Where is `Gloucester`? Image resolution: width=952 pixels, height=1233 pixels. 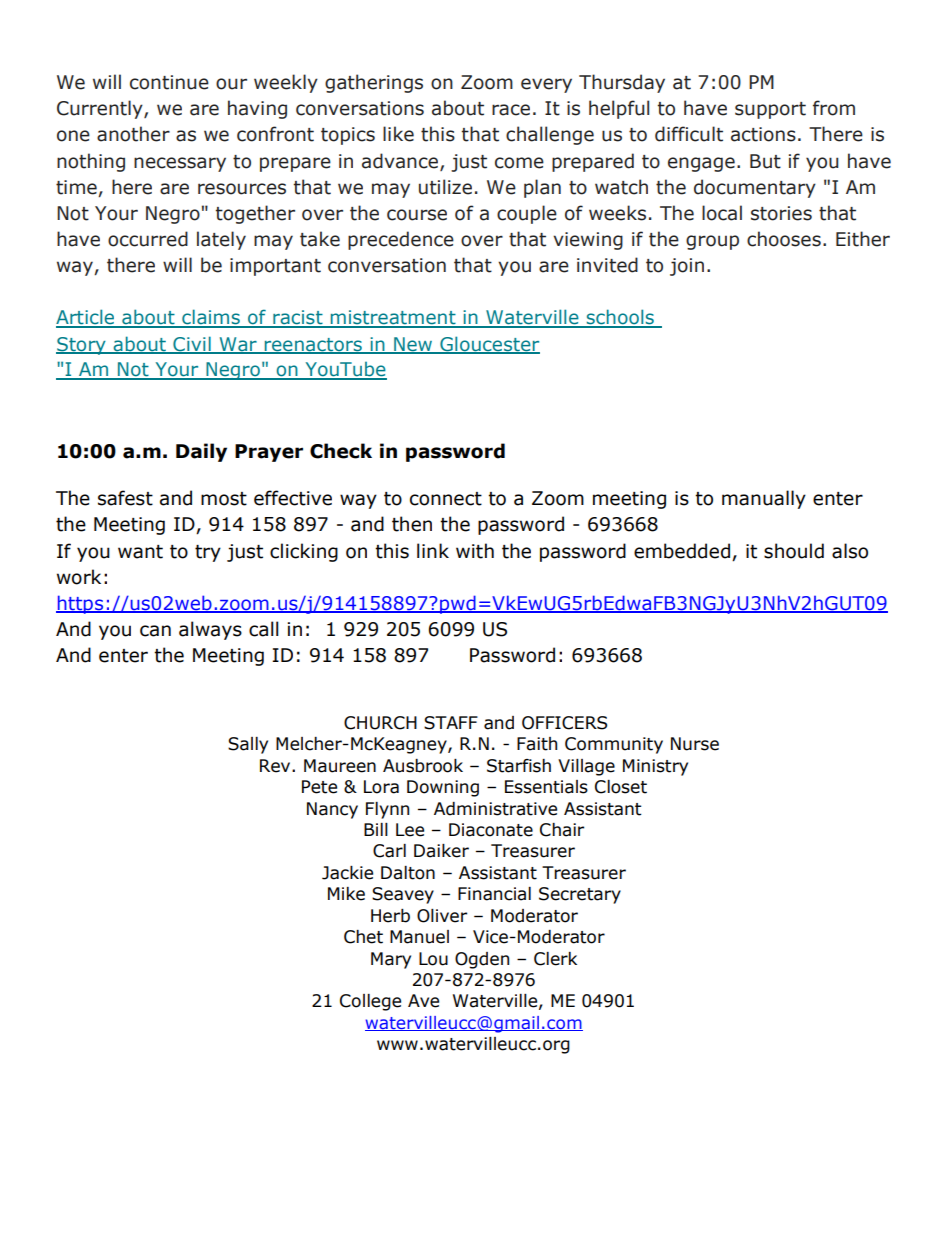 Gloucester is located at coordinates (489, 344).
